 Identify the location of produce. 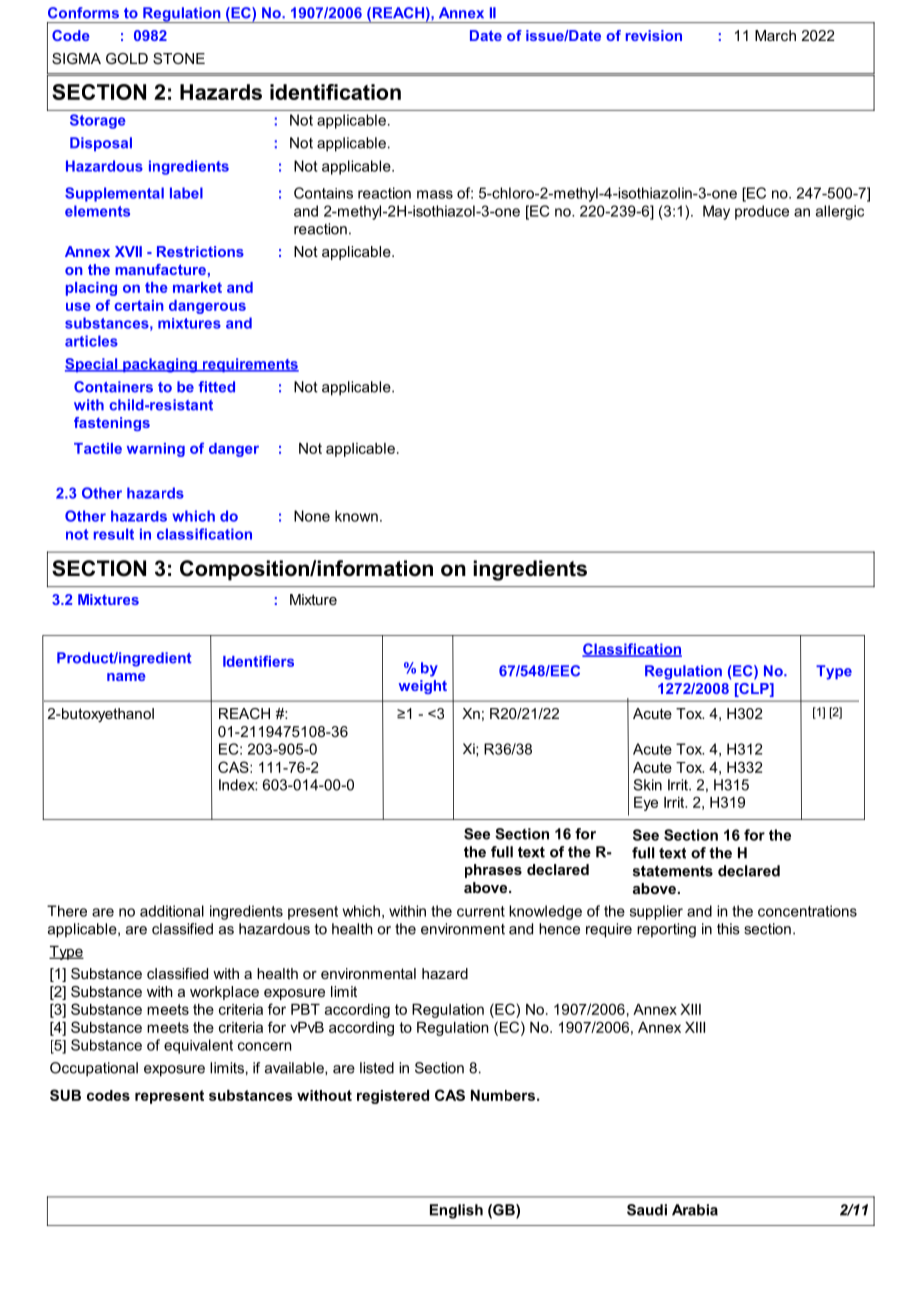
(762, 212).
